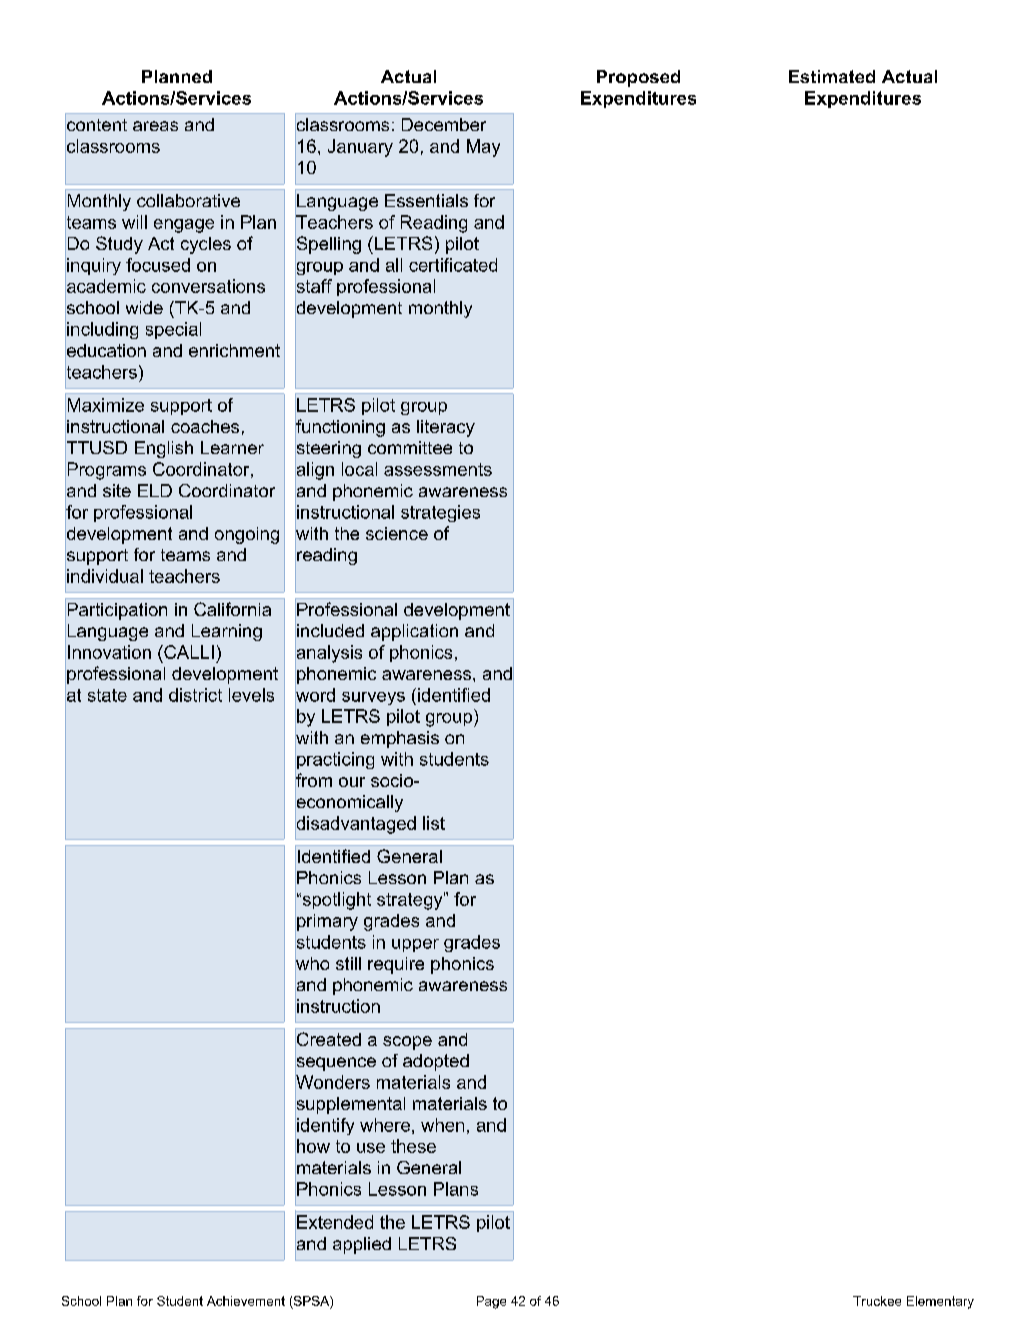 The image size is (1035, 1339). I want to click on areas, so click(155, 126).
